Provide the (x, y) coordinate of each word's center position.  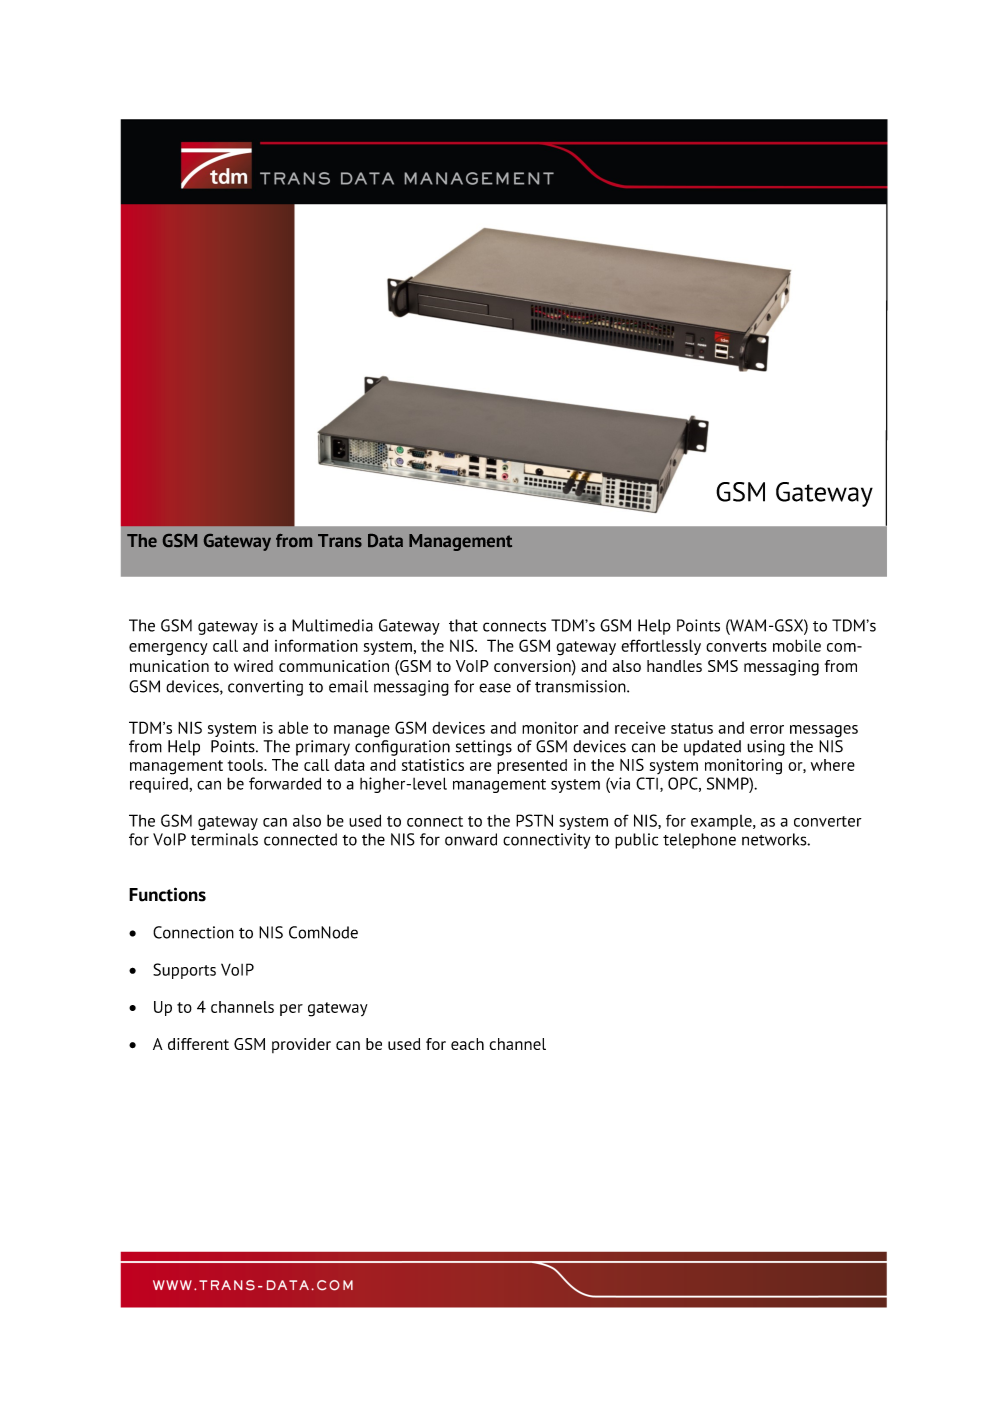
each (467, 1044)
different (198, 1044)
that (463, 625)
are (481, 766)
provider (301, 1045)
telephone (699, 841)
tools (246, 765)
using (766, 748)
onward (471, 839)
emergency (168, 649)
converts (736, 646)
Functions (167, 894)
